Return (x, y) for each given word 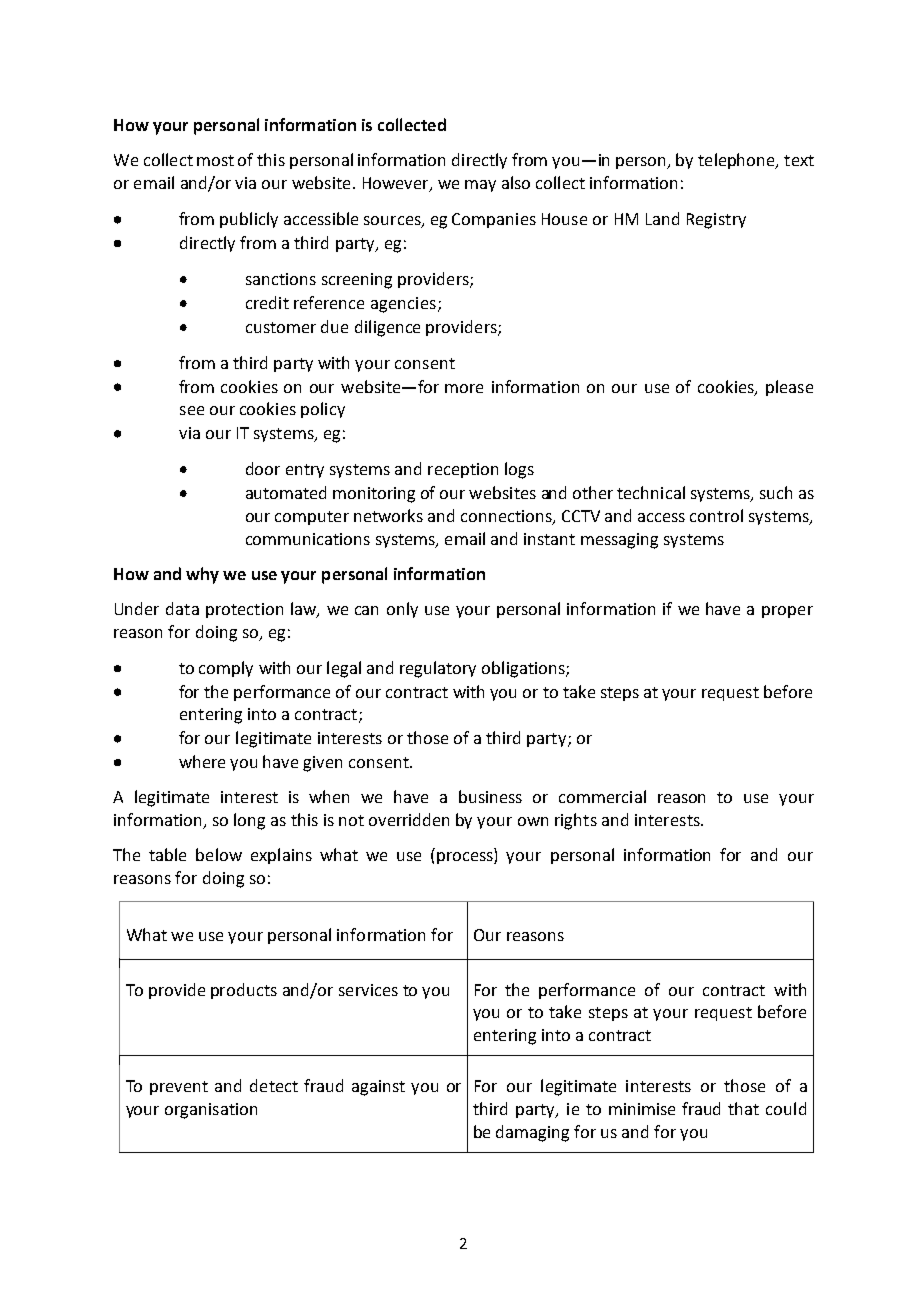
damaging (532, 1133)
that (743, 1108)
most (215, 160)
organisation (211, 1111)
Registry (716, 221)
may (480, 186)
